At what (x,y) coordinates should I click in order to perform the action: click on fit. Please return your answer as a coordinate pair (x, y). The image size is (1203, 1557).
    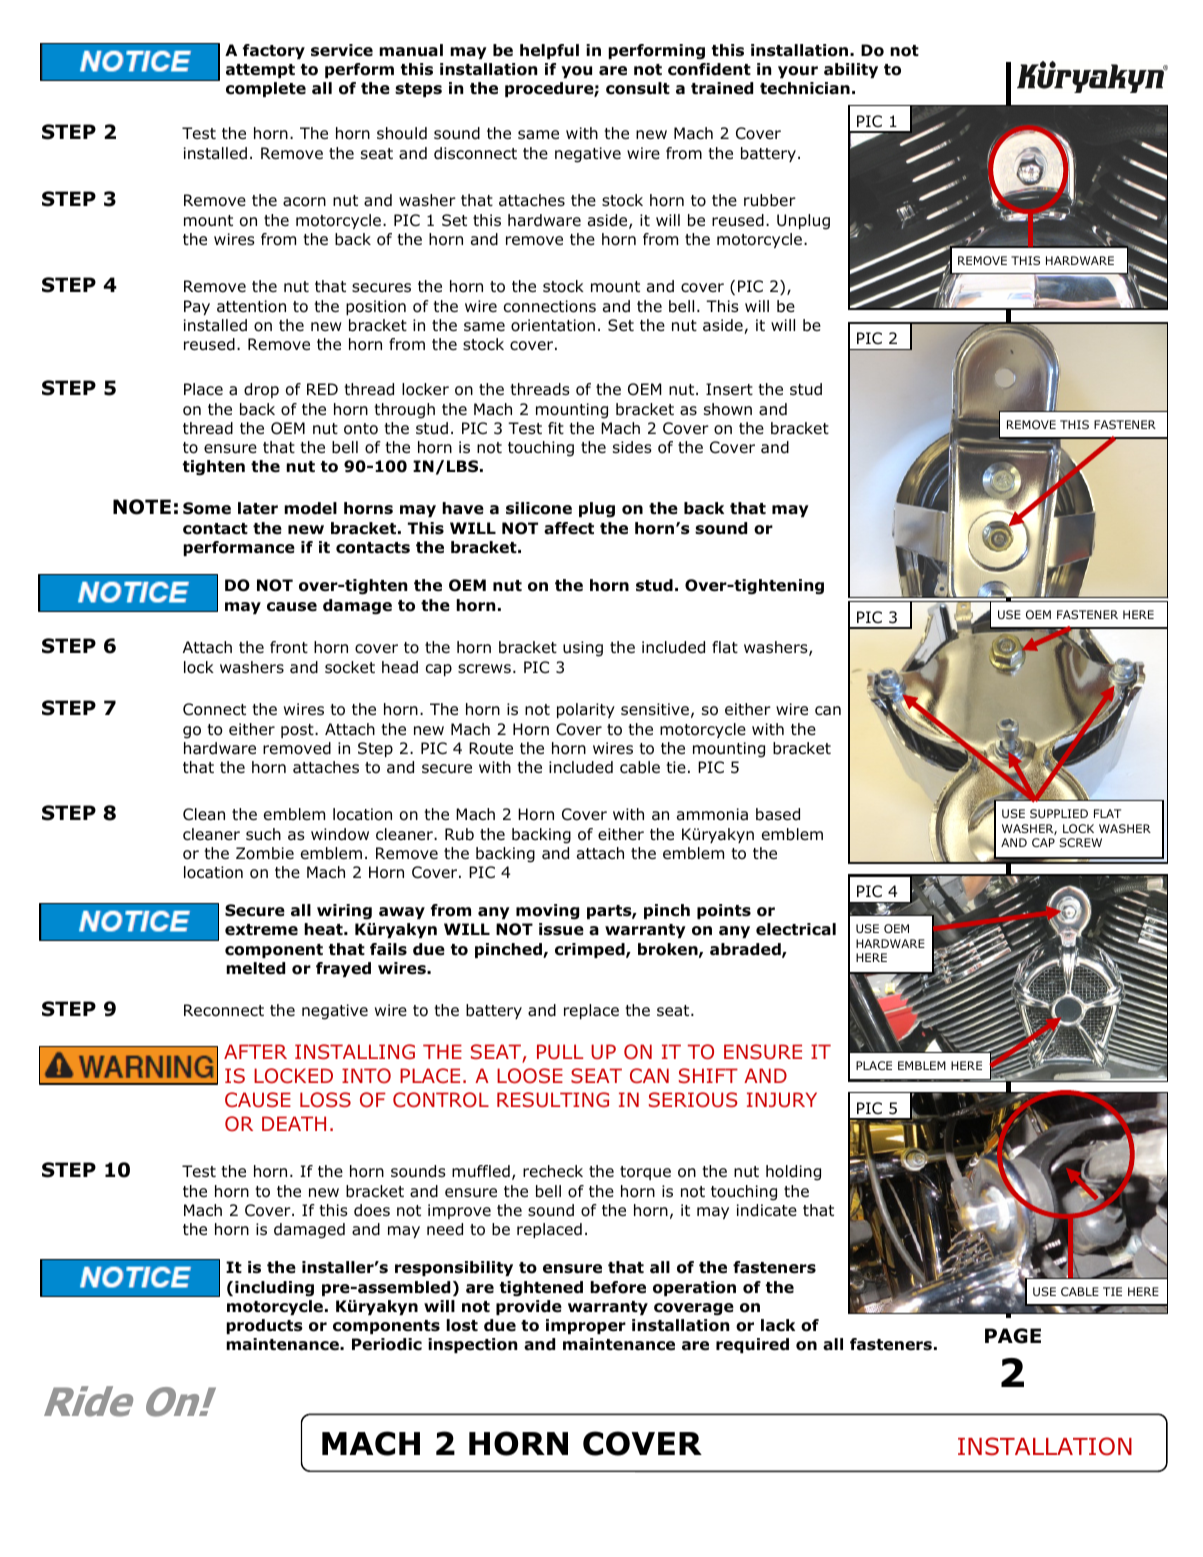
    Looking at the image, I should click on (556, 428).
